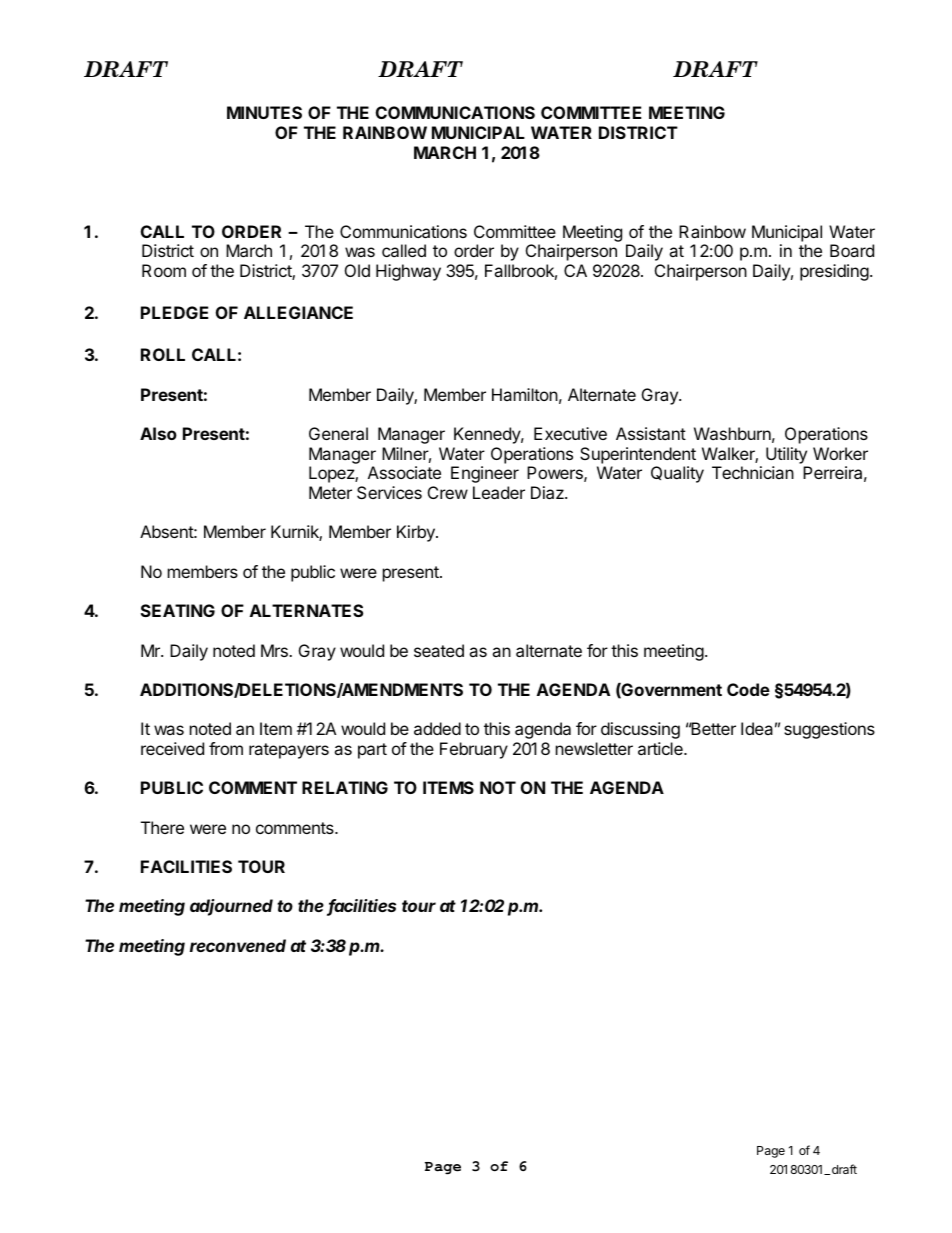 This document has width=952, height=1233. I want to click on Highway, so click(408, 272).
